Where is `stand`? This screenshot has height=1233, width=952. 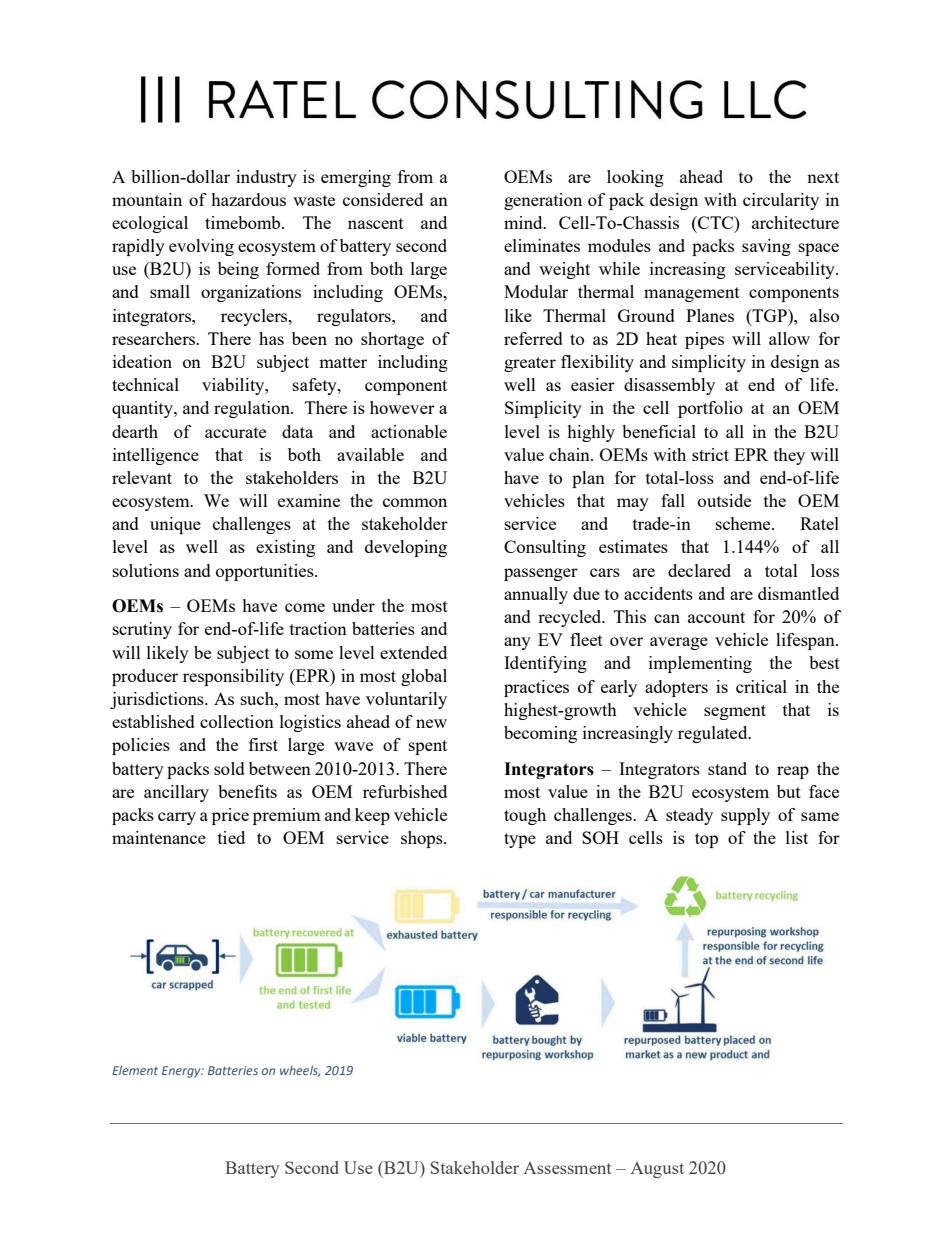 stand is located at coordinates (727, 768).
